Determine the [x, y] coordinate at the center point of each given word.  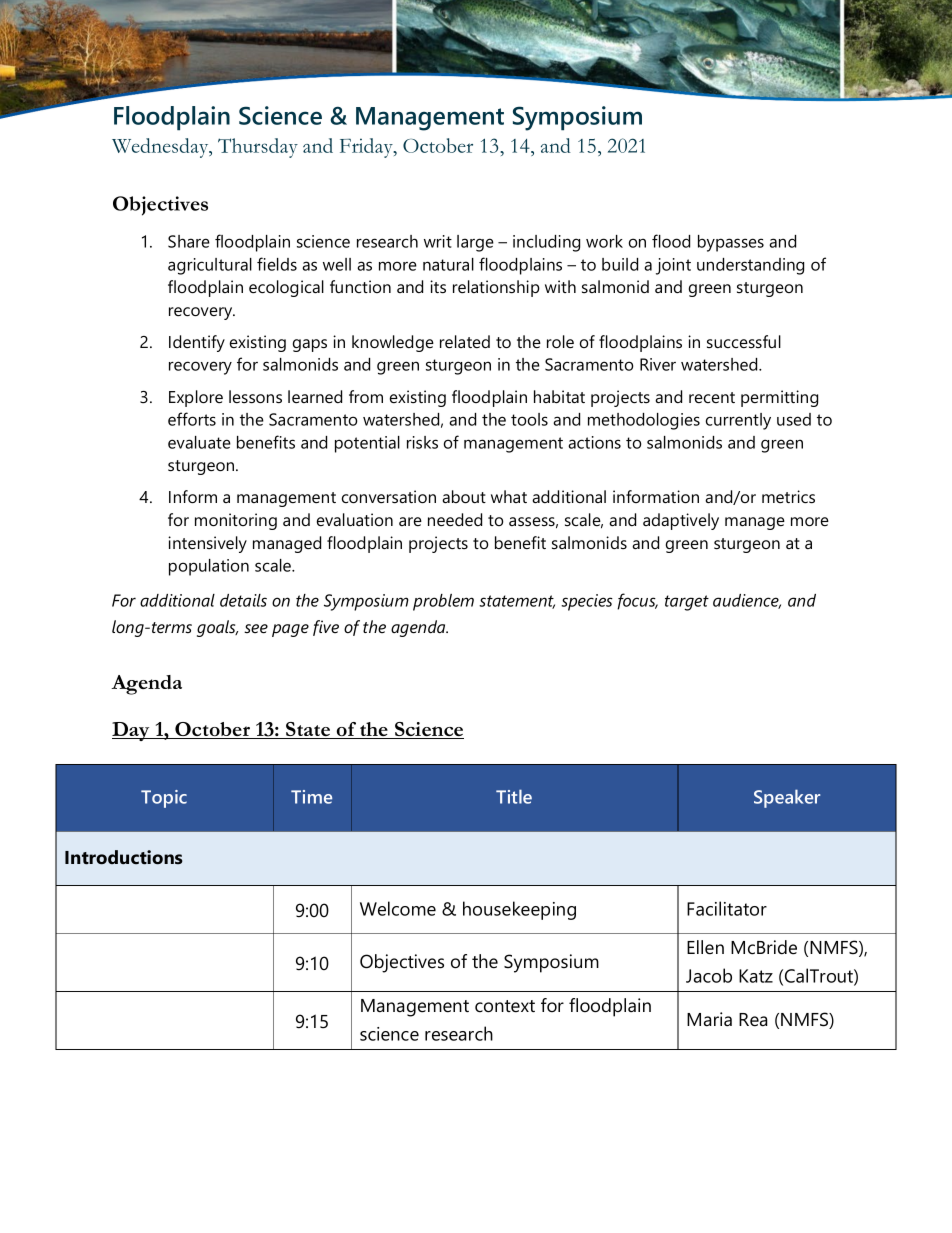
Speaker [787, 798]
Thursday [258, 148]
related [465, 341]
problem [443, 602]
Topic [164, 799]
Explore [196, 398]
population [209, 567]
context [505, 1006]
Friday [367, 148]
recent [712, 397]
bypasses [731, 243]
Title [514, 796]
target [687, 603]
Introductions [124, 857]
